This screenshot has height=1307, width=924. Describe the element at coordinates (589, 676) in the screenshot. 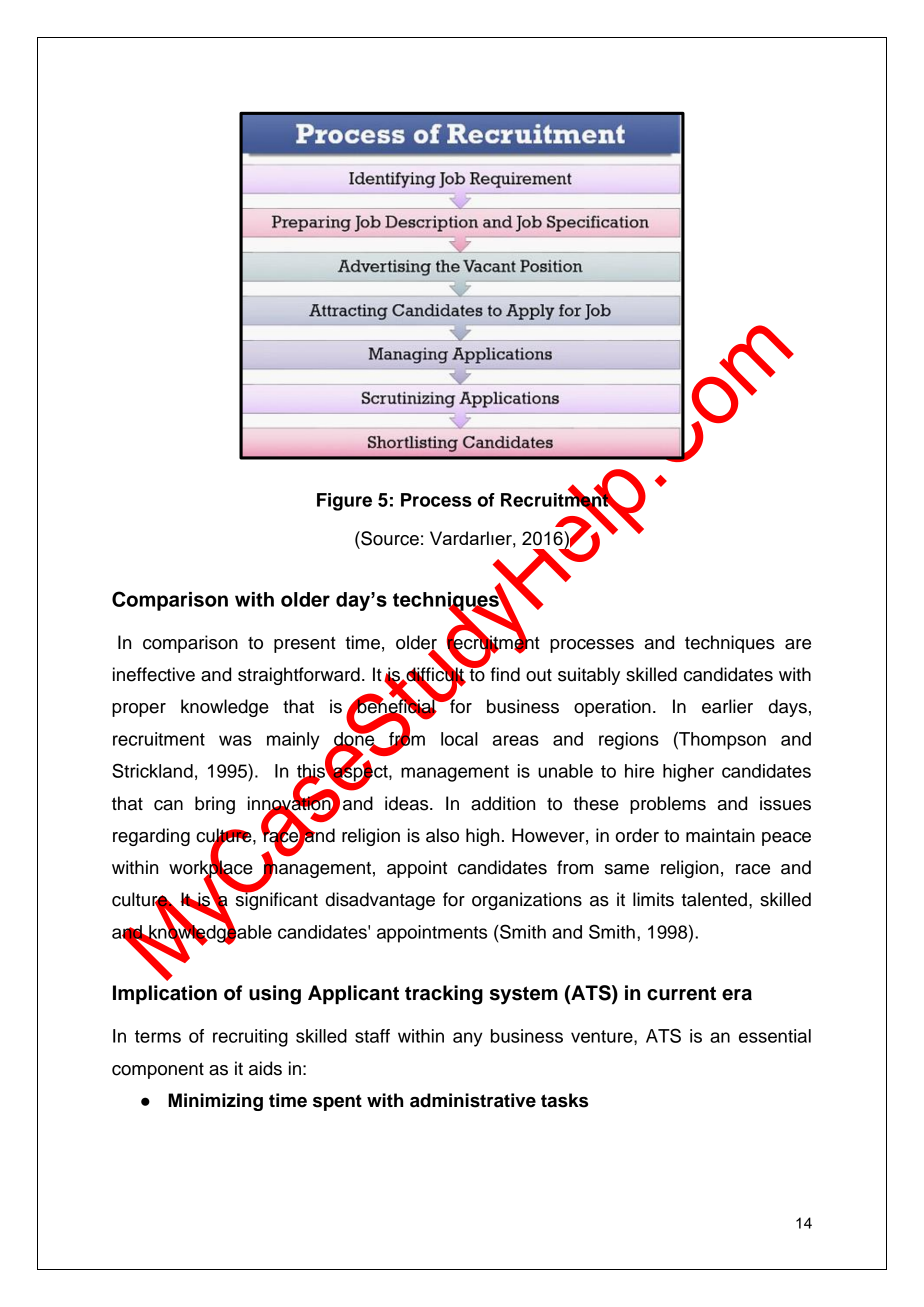

I see `suitably` at that location.
